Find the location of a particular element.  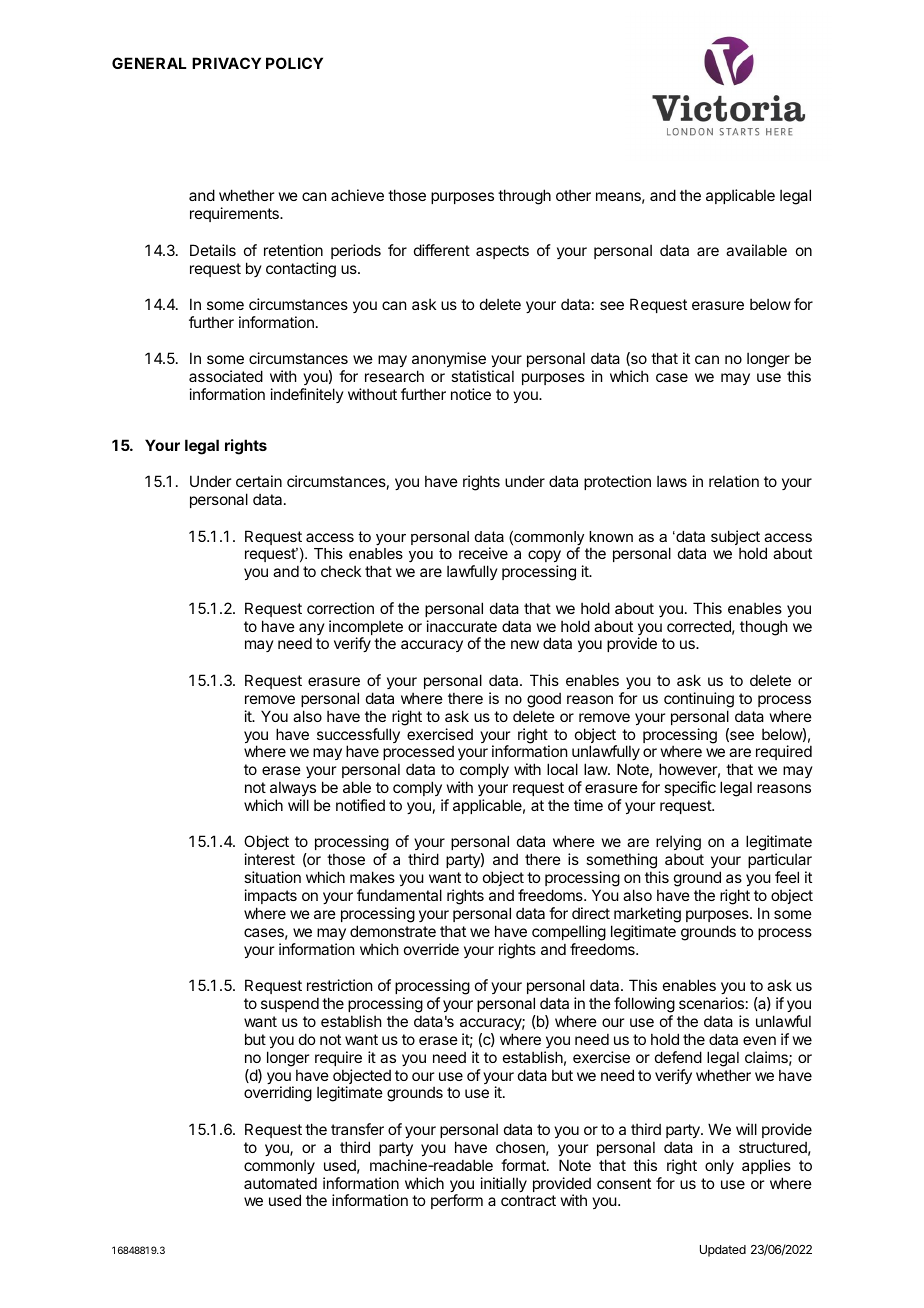

PRIVACY is located at coordinates (226, 63).
